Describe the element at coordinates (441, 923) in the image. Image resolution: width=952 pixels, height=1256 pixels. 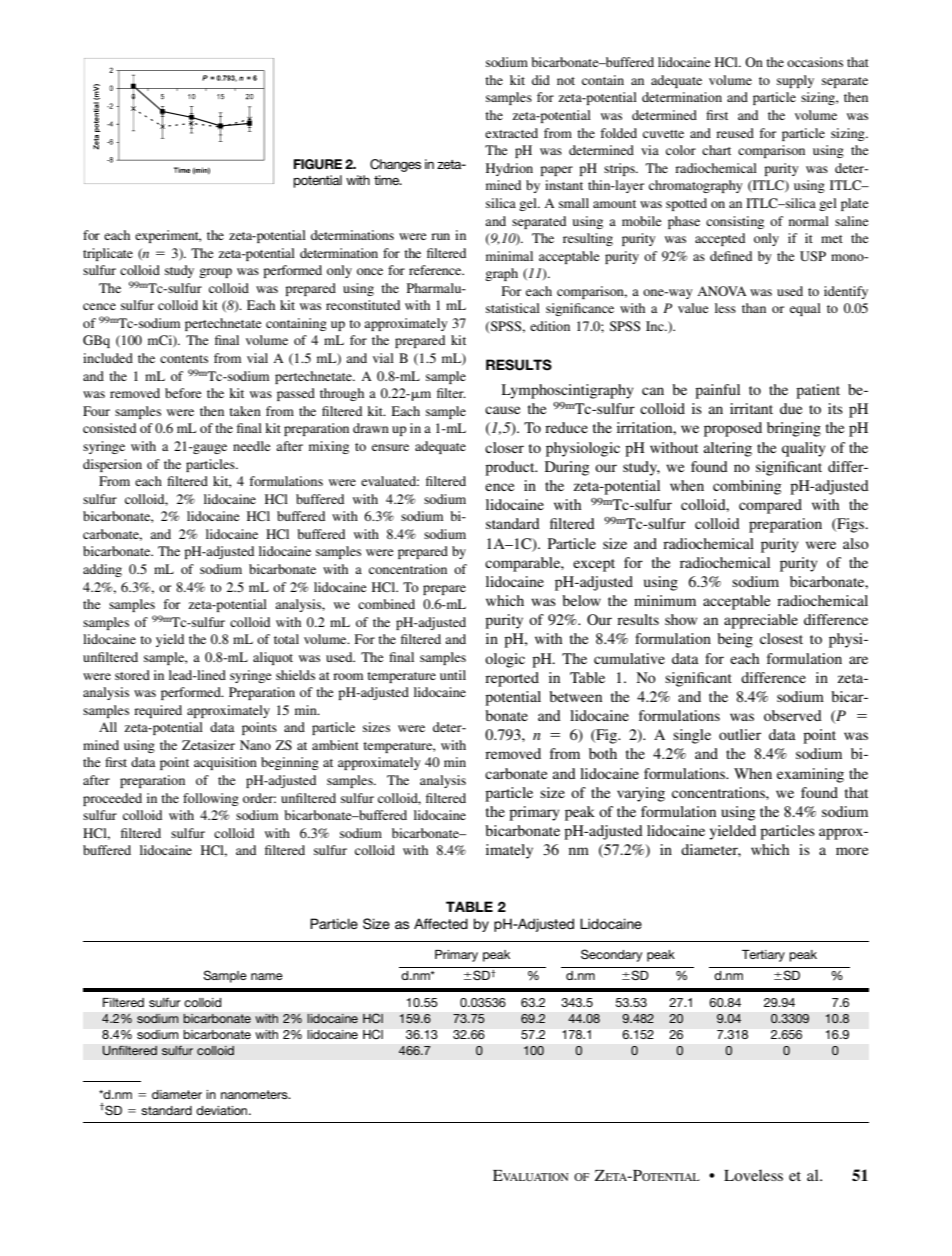
I see `Affected` at that location.
